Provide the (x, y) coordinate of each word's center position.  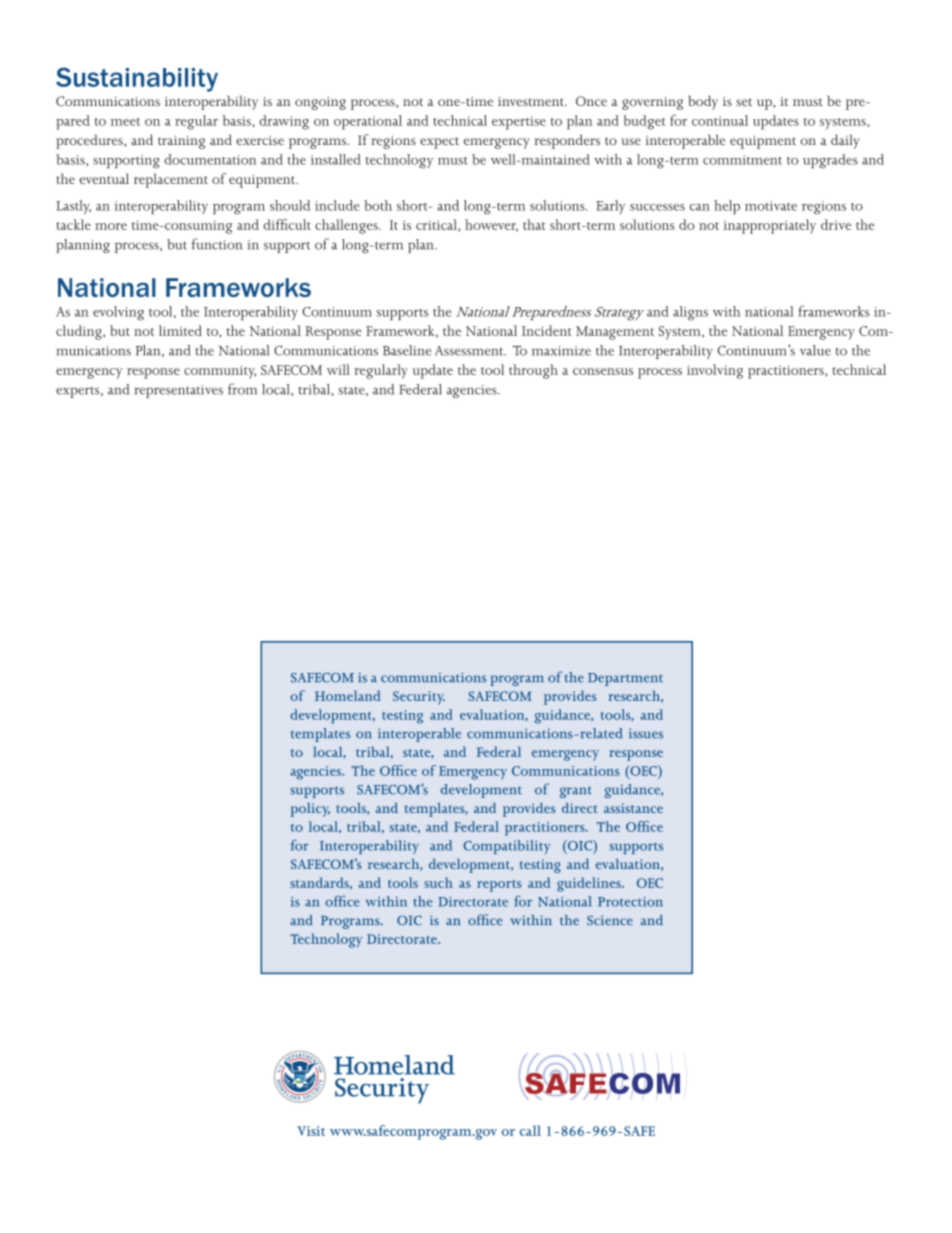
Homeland (348, 695)
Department (625, 679)
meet (125, 122)
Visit (311, 1131)
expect (439, 143)
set (744, 102)
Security (419, 698)
